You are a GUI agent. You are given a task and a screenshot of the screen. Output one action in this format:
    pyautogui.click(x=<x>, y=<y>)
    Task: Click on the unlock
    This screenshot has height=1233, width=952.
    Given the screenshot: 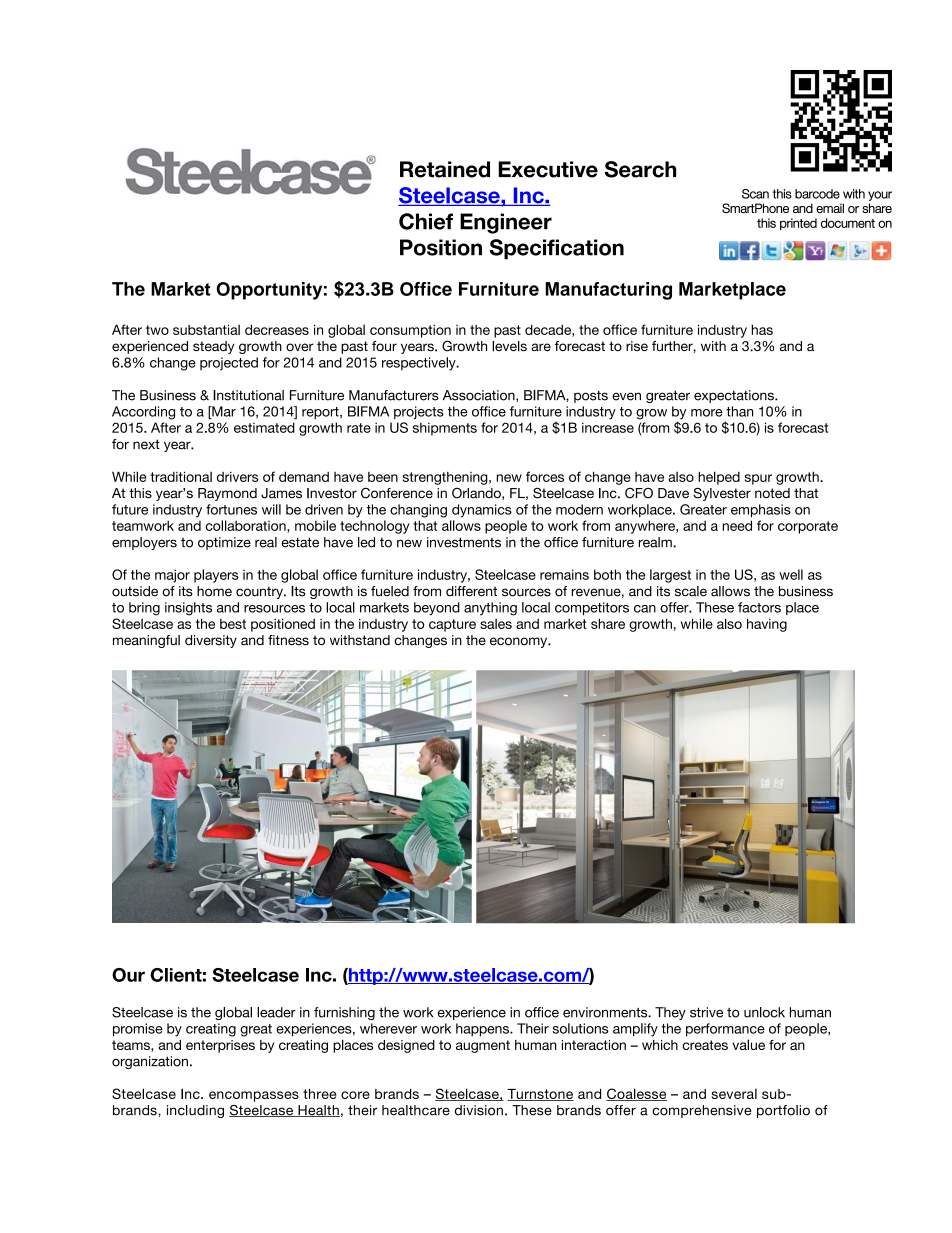 What is the action you would take?
    pyautogui.click(x=764, y=1012)
